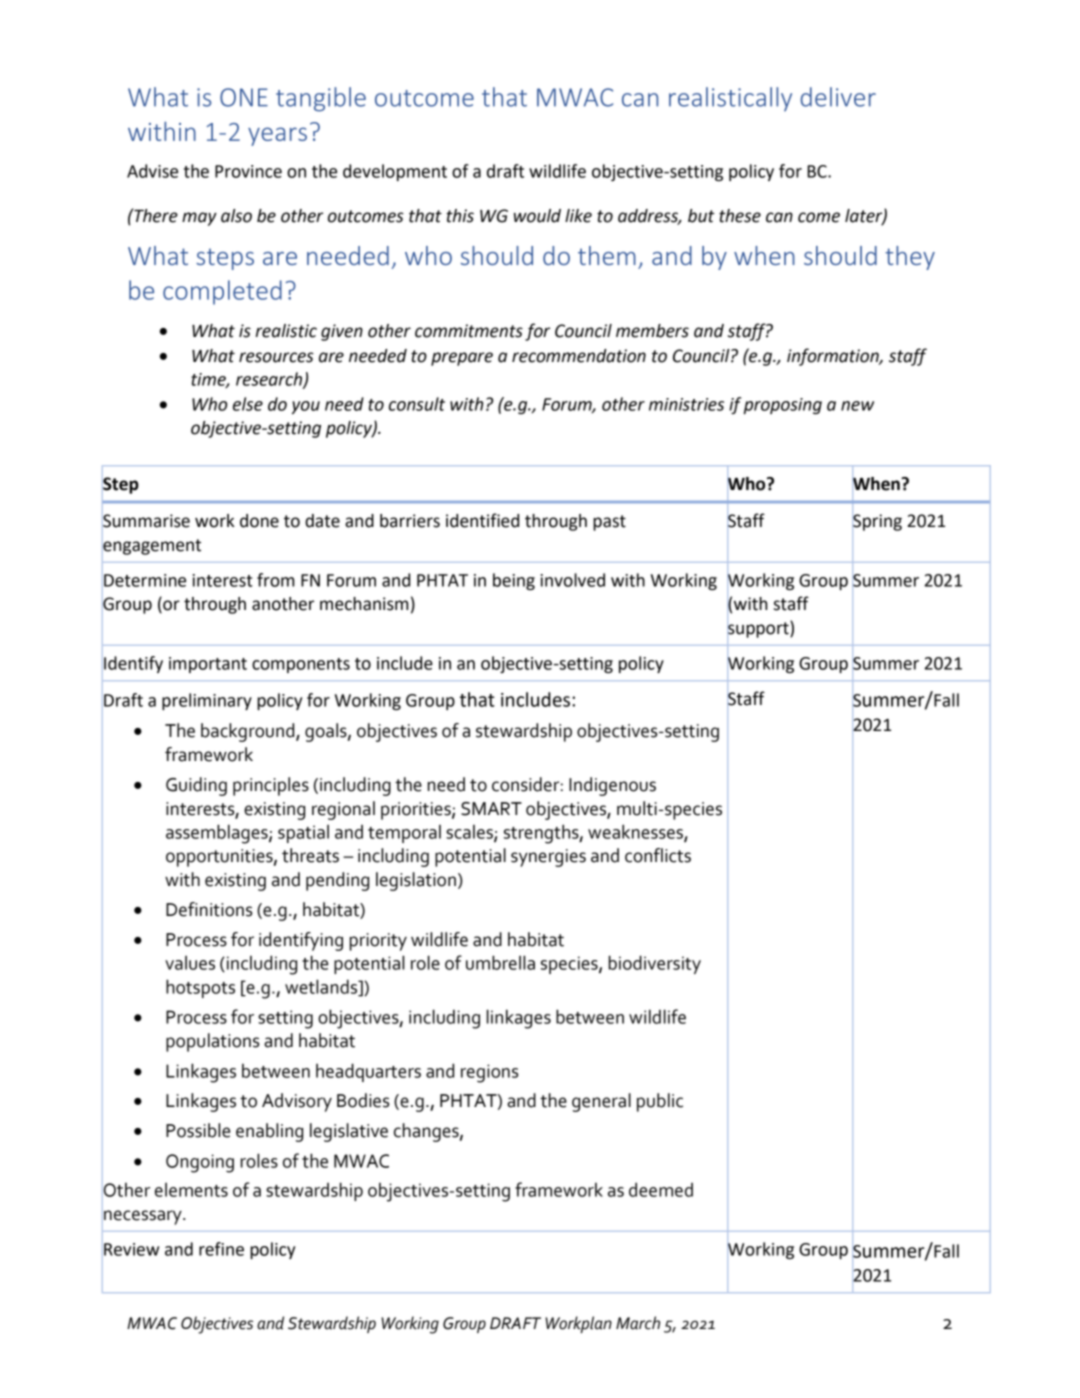  What do you see at coordinates (537, 216) in the screenshot?
I see `would` at bounding box center [537, 216].
